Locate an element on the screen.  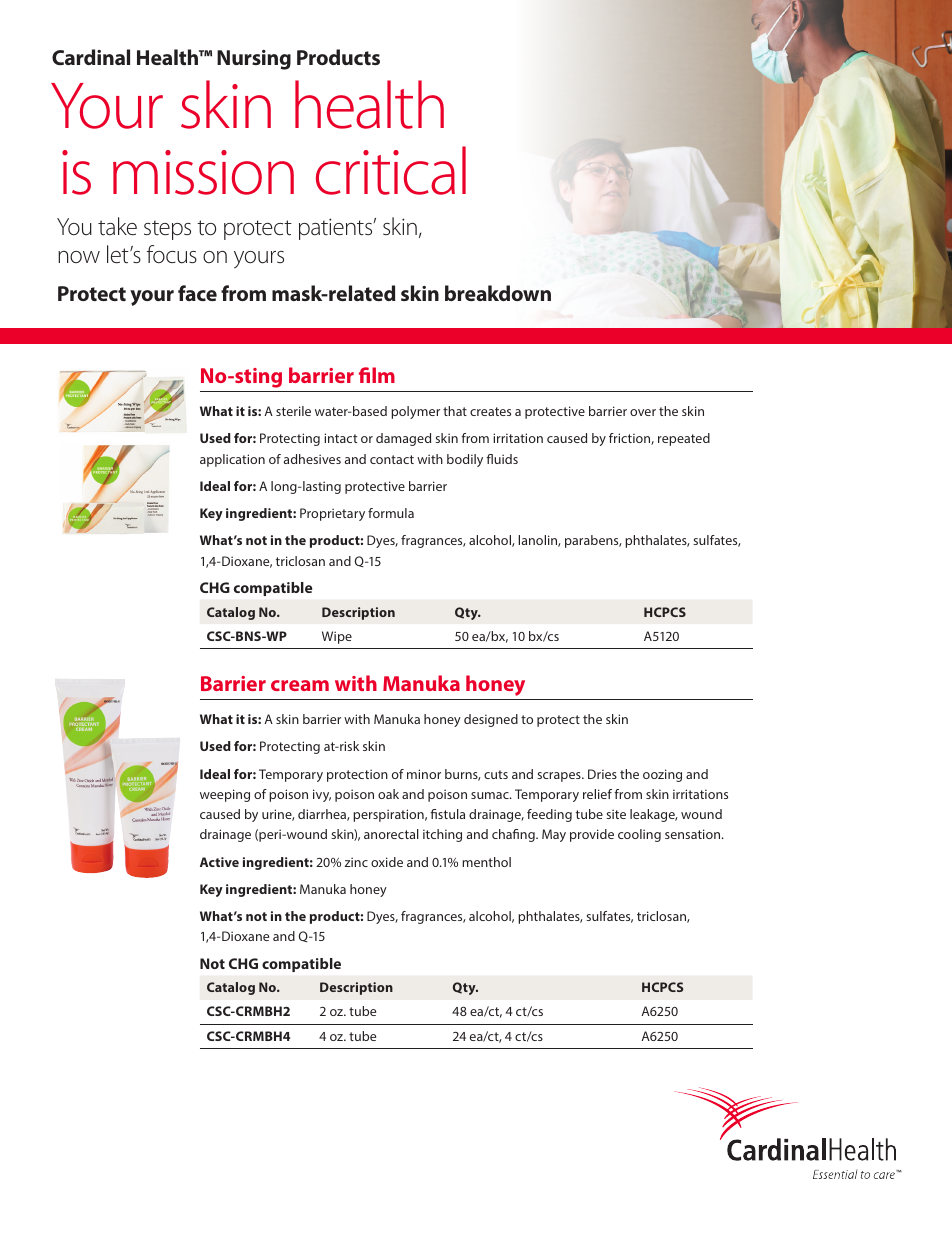
repeated is located at coordinates (684, 439).
